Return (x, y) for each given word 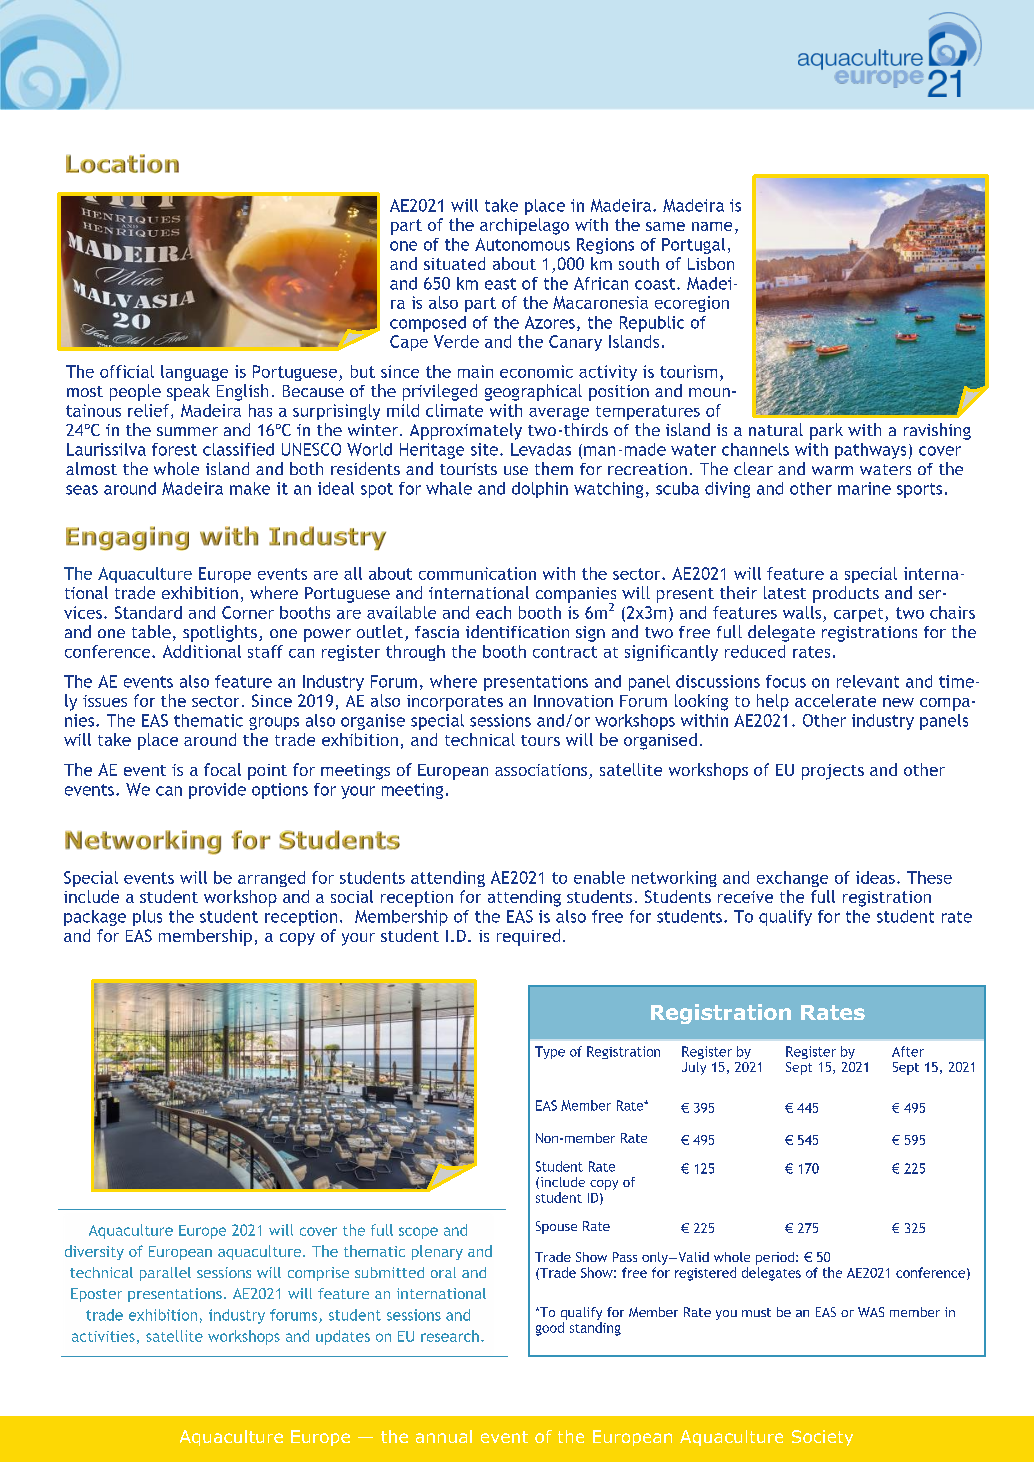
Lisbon (711, 263)
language (194, 373)
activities (103, 1336)
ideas (875, 877)
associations (541, 770)
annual (444, 1436)
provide (217, 791)
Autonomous (522, 244)
